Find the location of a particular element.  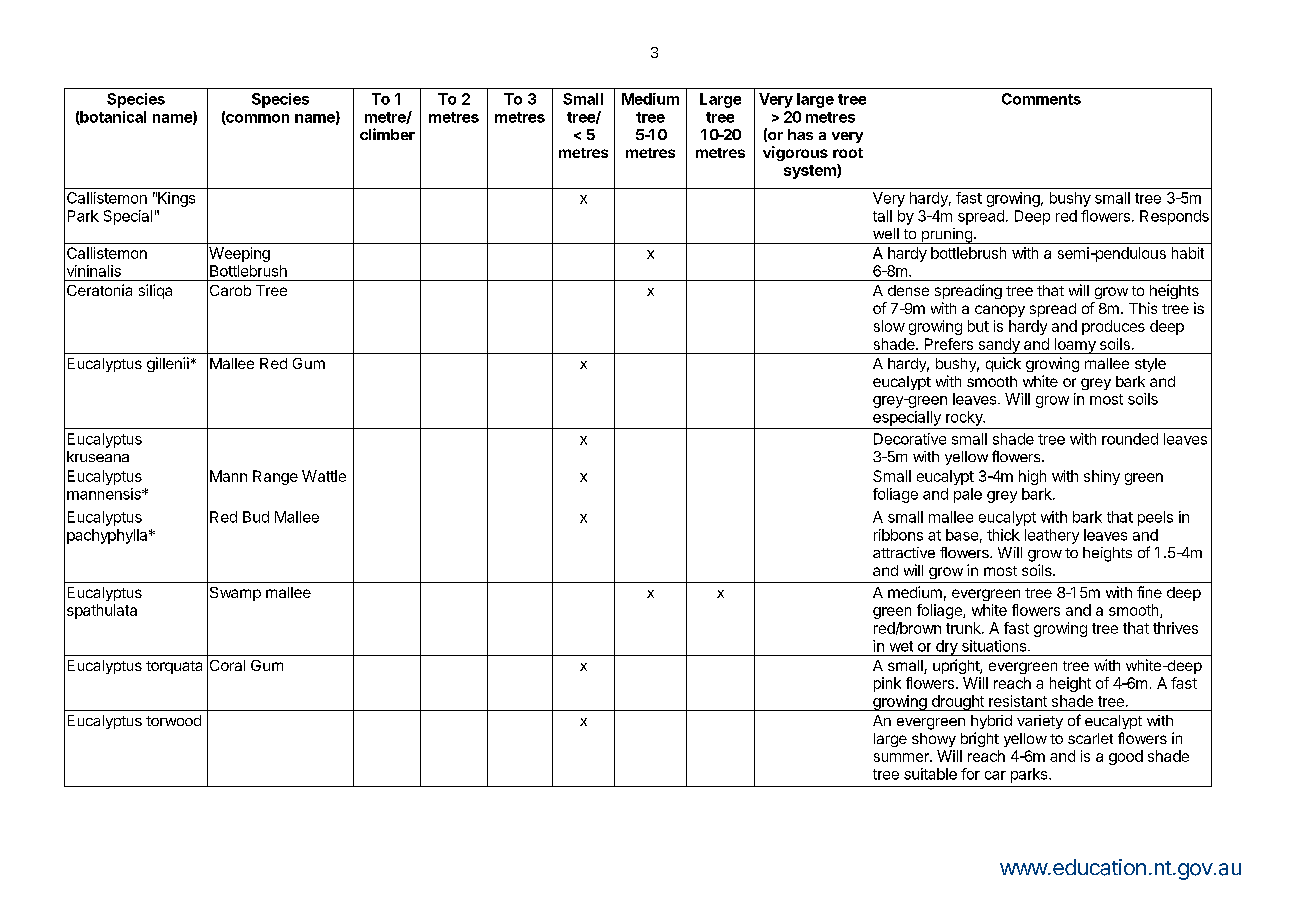

Wattle is located at coordinates (324, 476).
